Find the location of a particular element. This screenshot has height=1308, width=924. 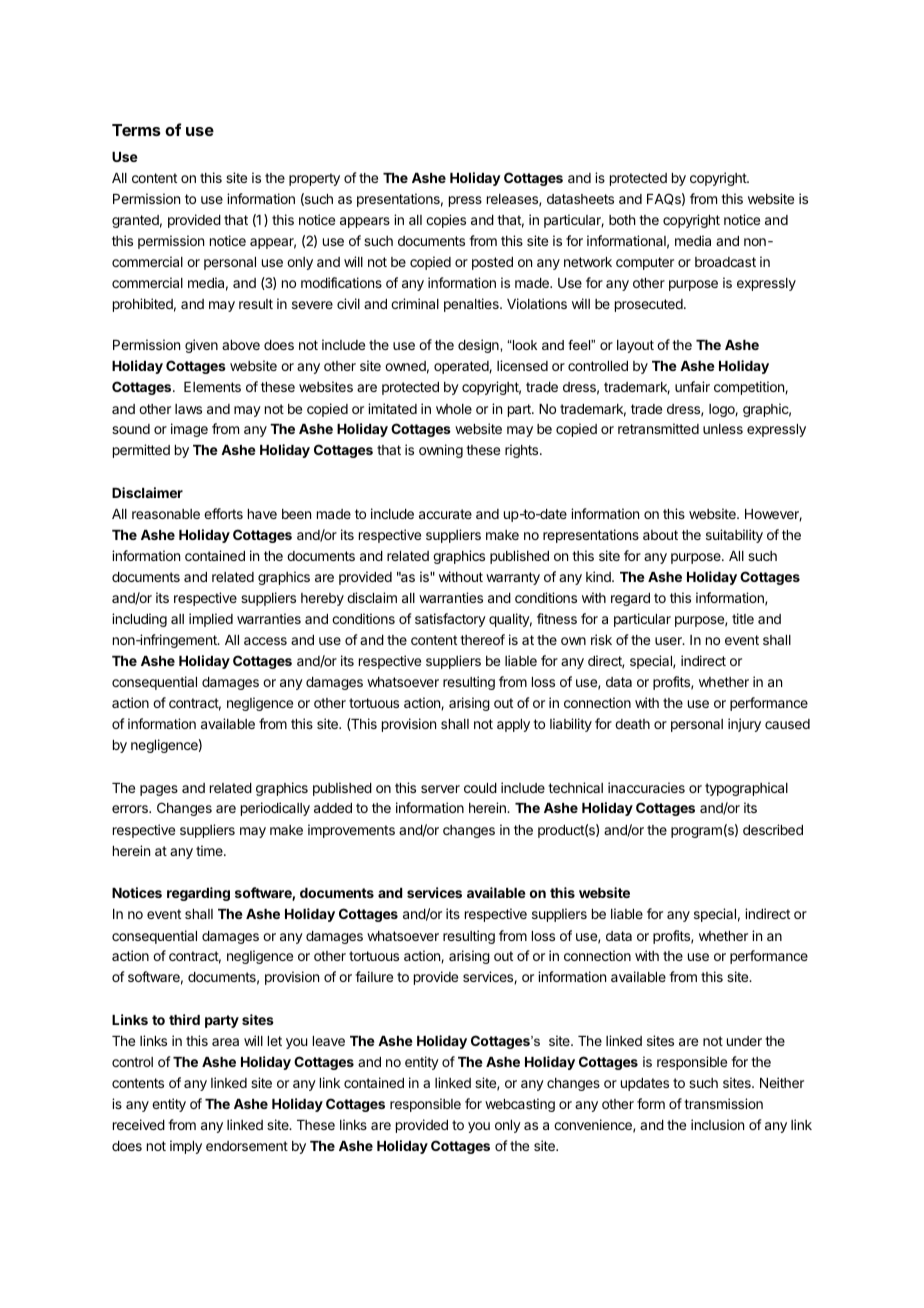

whole is located at coordinates (454, 409).
